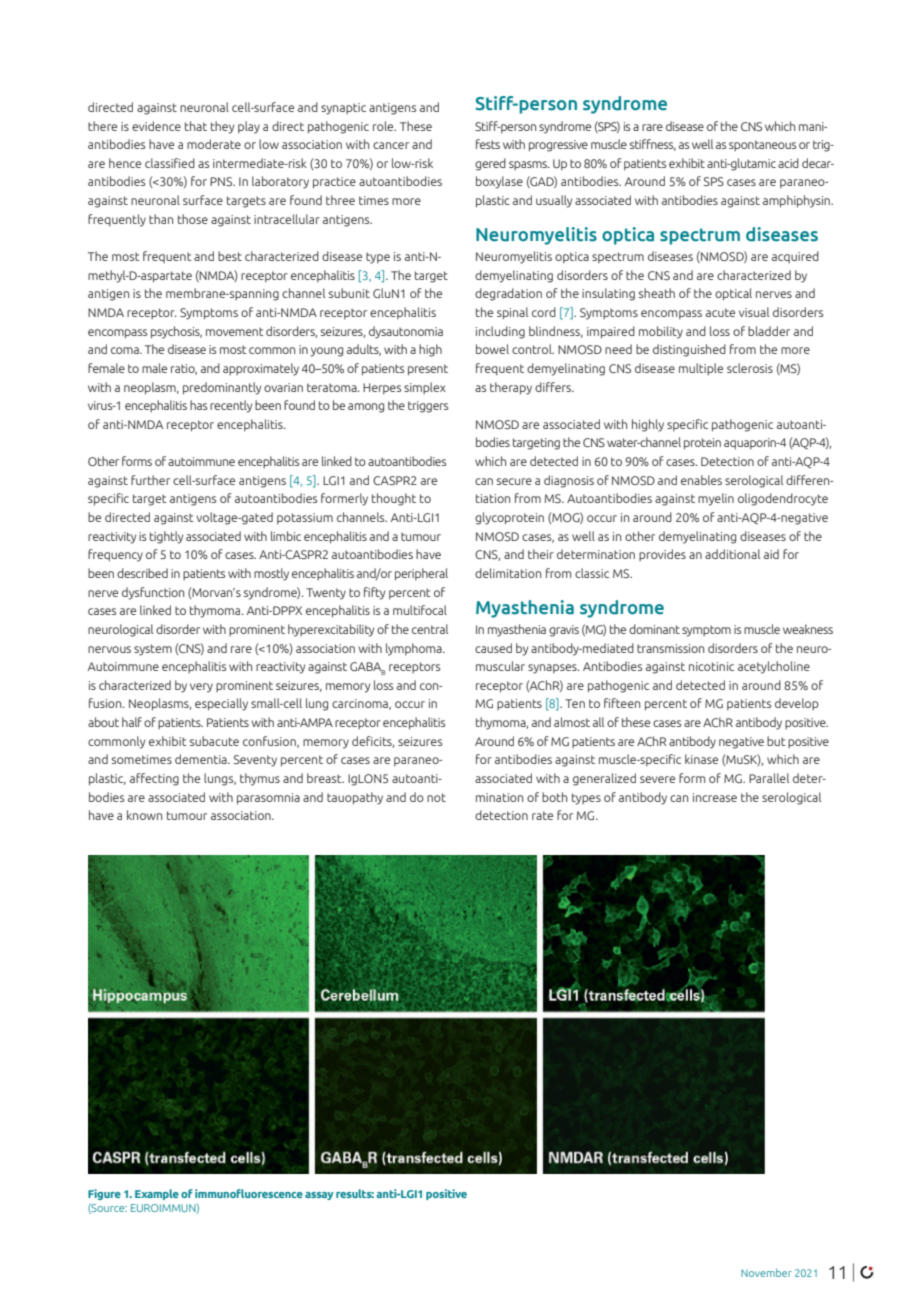  What do you see at coordinates (199, 405) in the page?
I see `has` at bounding box center [199, 405].
